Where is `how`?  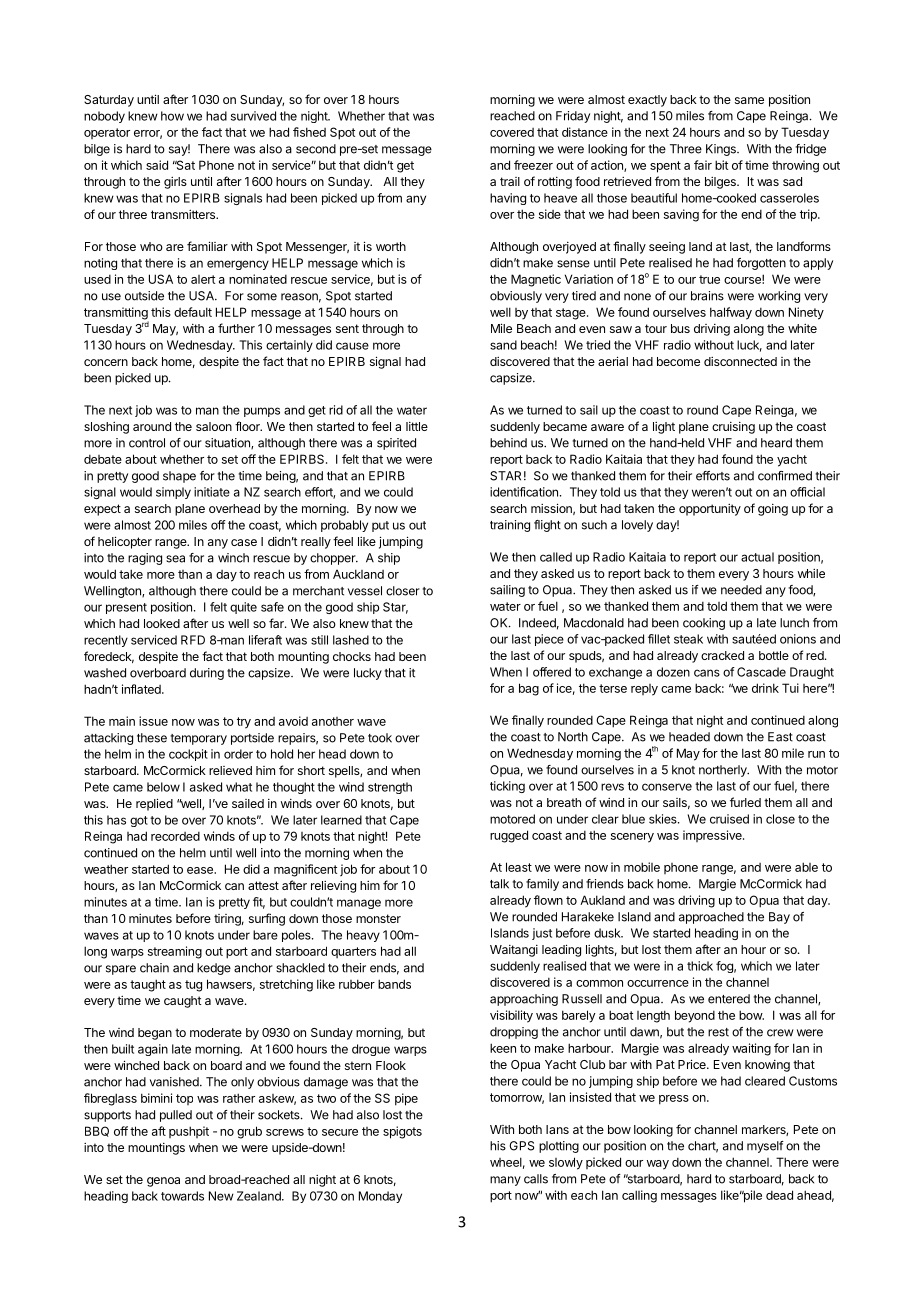 how is located at coordinates (172, 116).
